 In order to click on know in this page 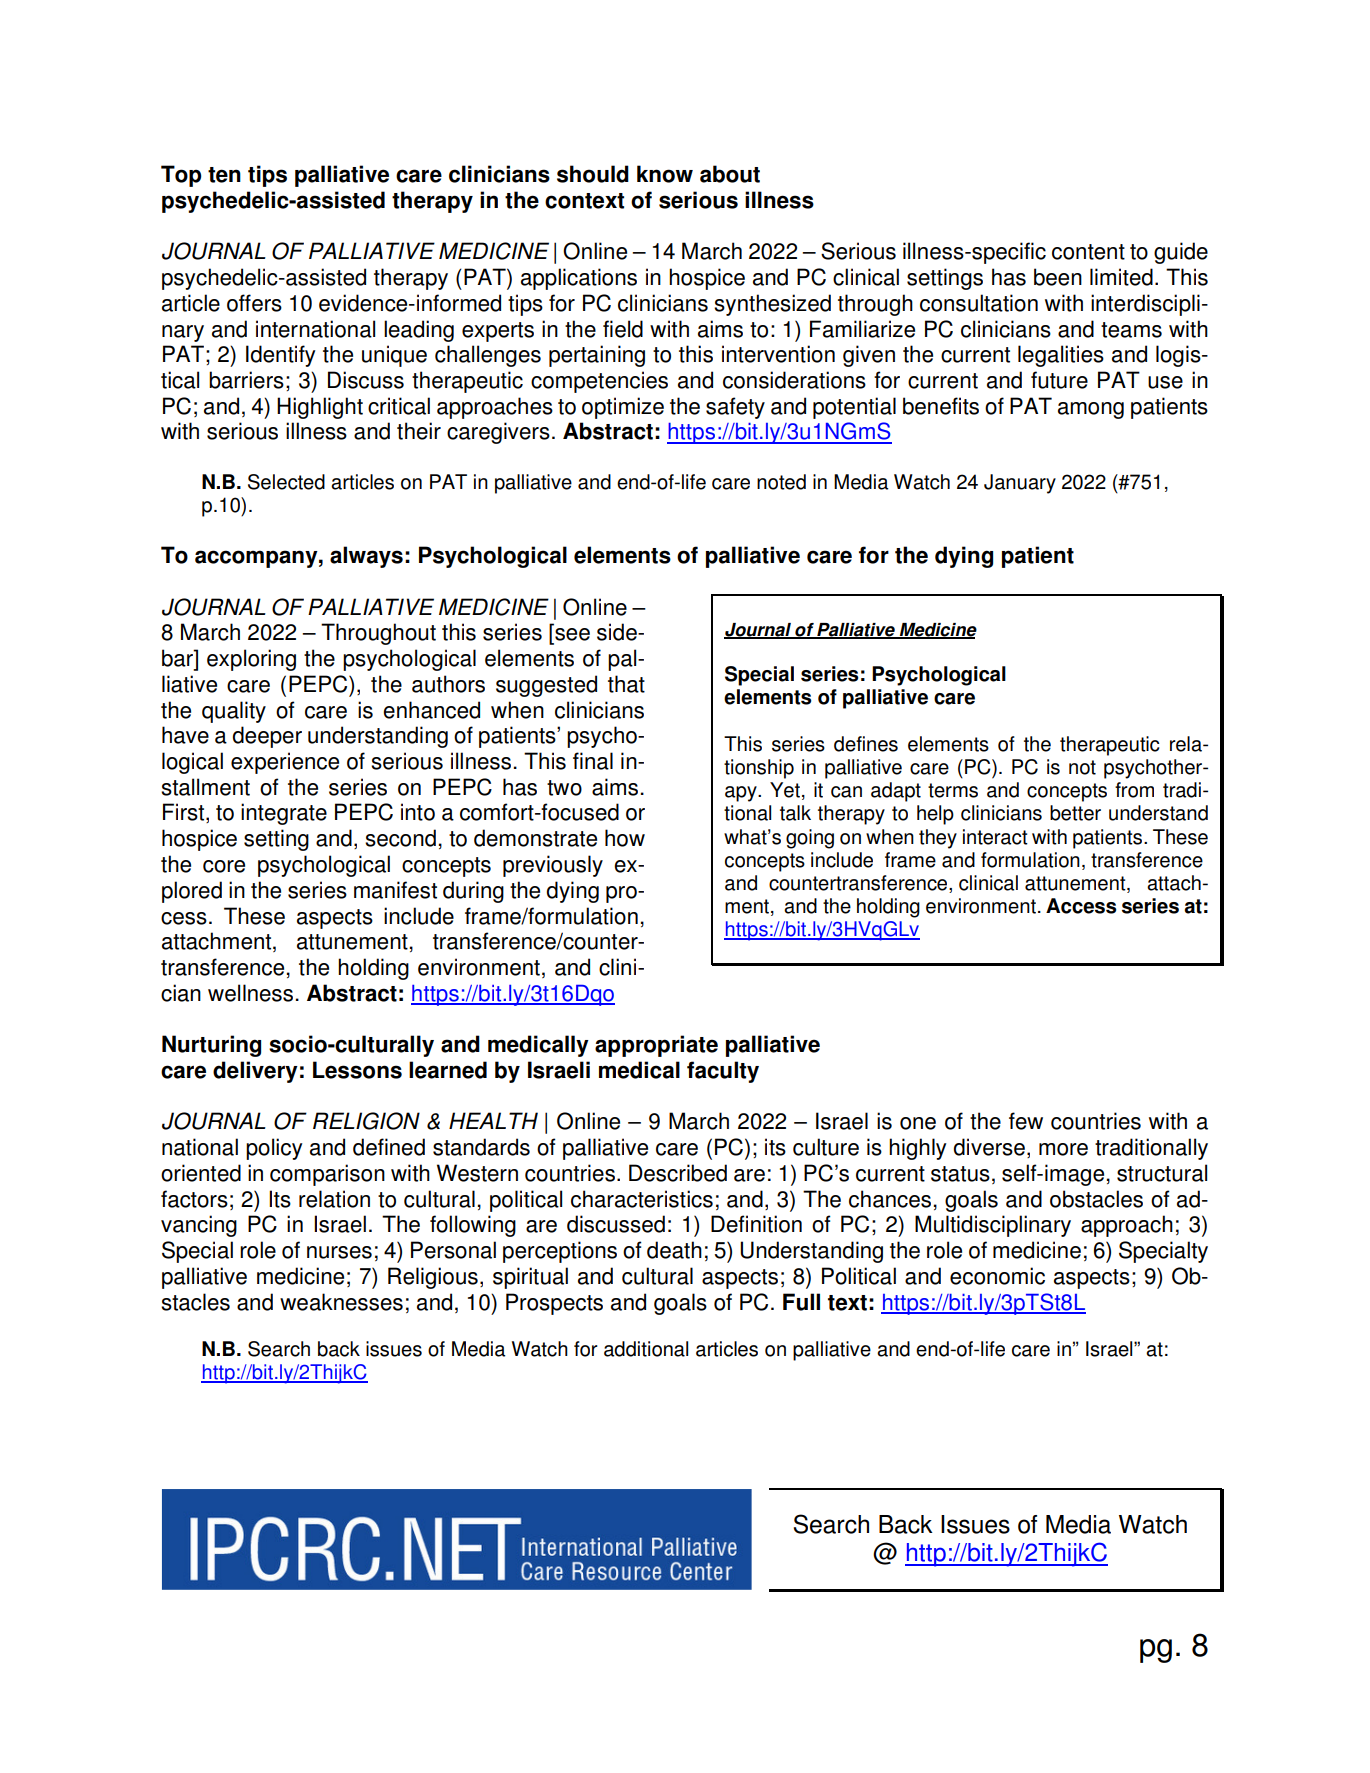, I will do `click(665, 174)`.
